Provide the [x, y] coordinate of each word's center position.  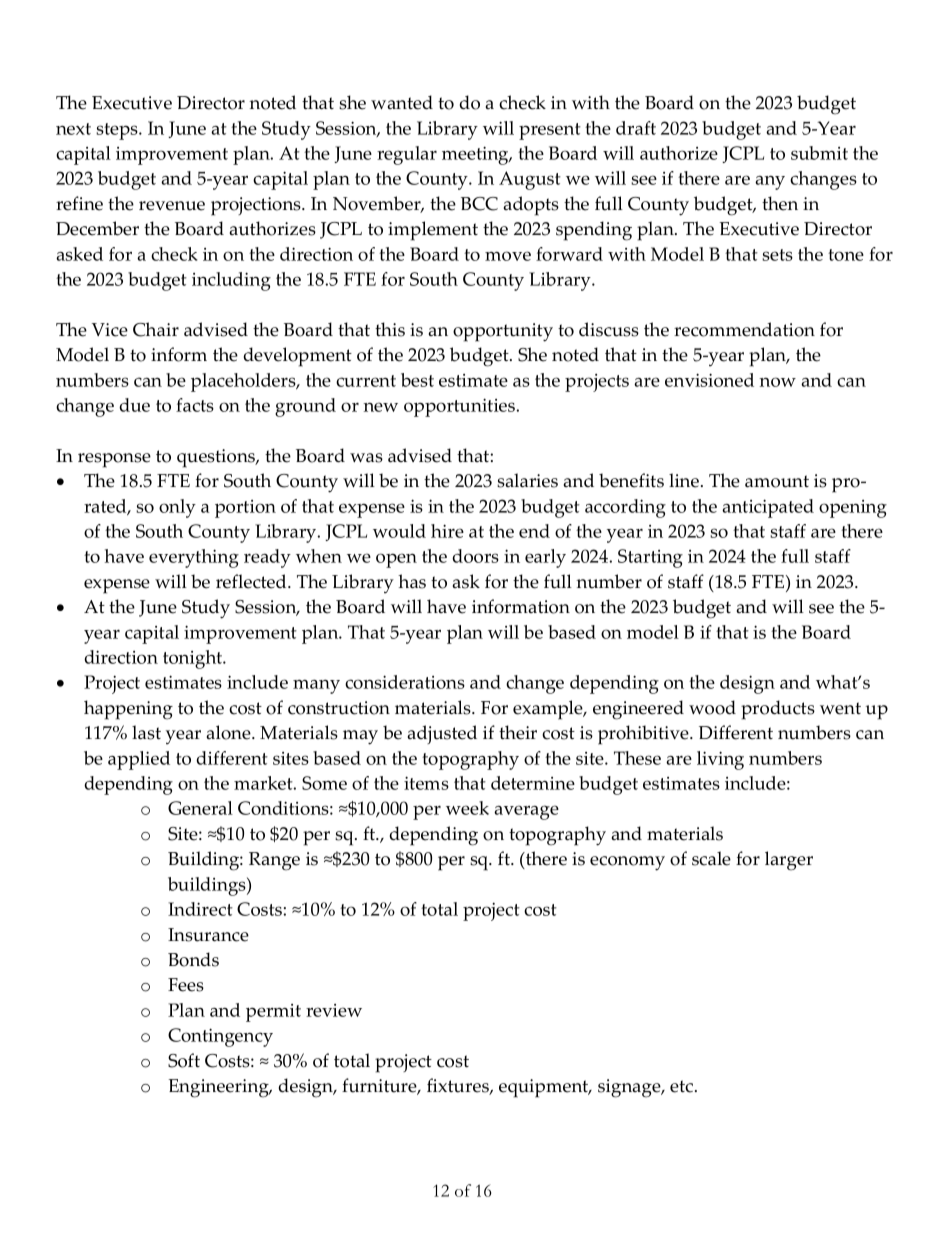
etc [683, 1086]
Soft [184, 1060]
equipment [545, 1088]
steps [118, 131]
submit [819, 153]
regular [407, 155]
